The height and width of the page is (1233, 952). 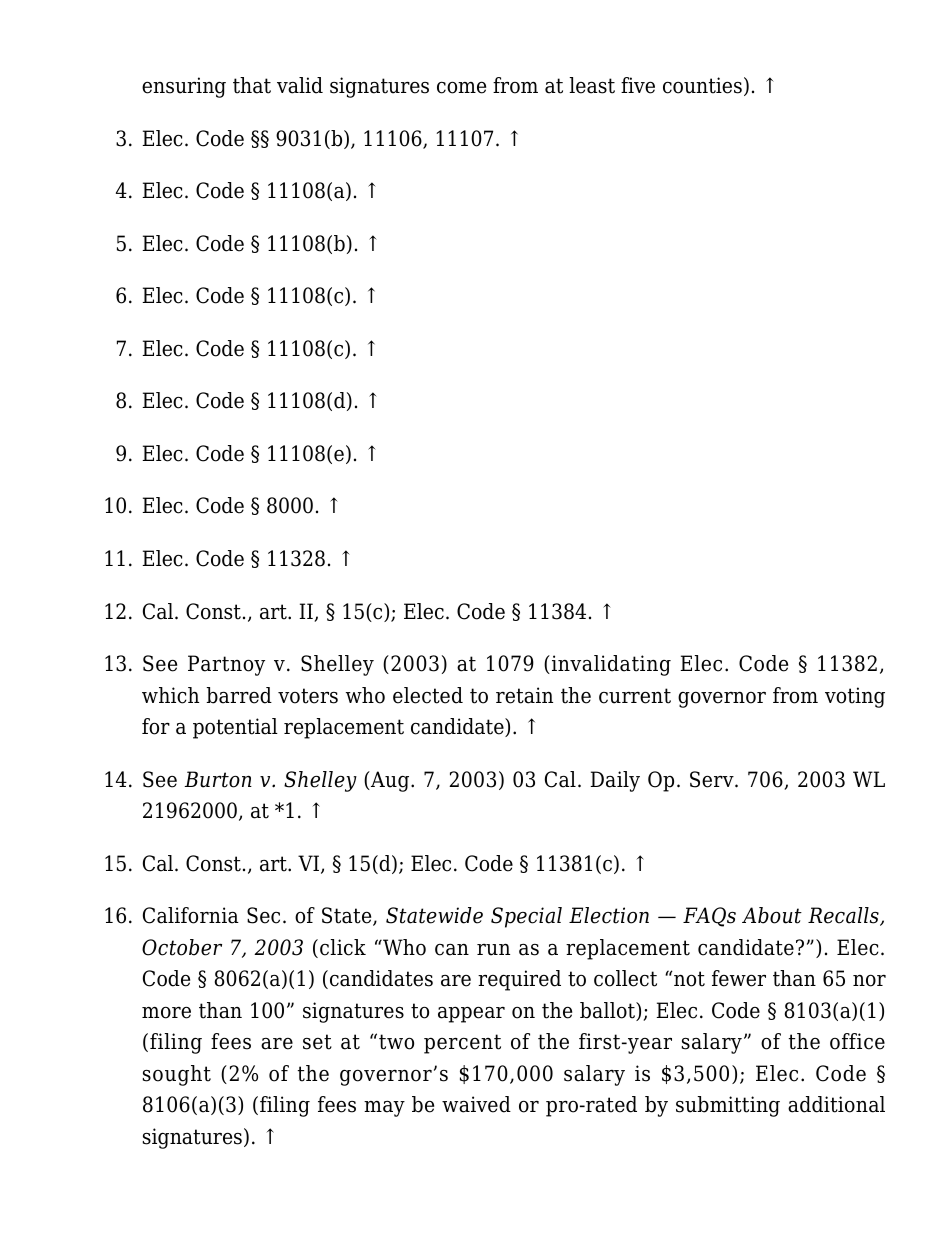 What do you see at coordinates (524, 695) in the page?
I see `retain` at bounding box center [524, 695].
